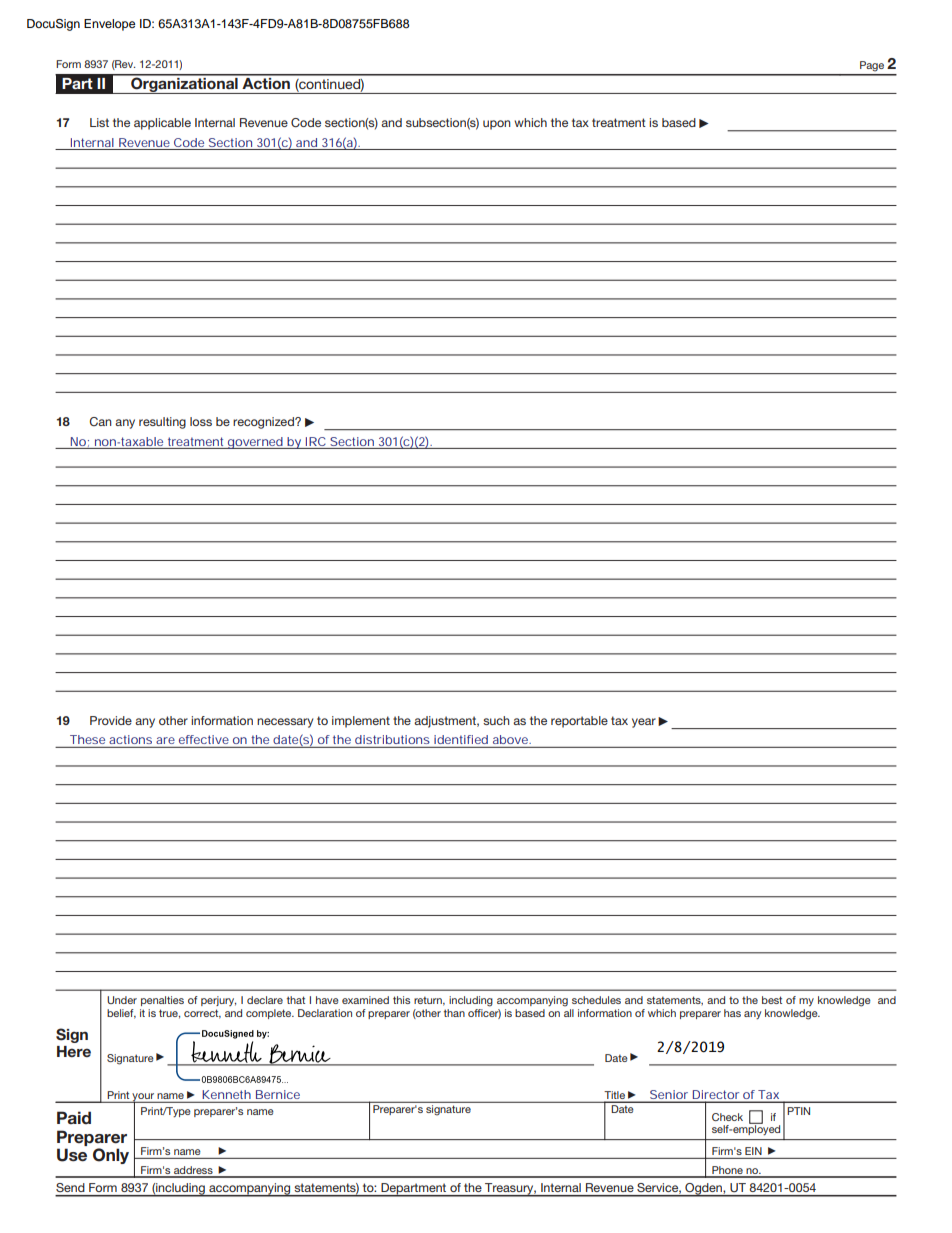  Describe the element at coordinates (497, 125) in the screenshot. I see `upon` at that location.
